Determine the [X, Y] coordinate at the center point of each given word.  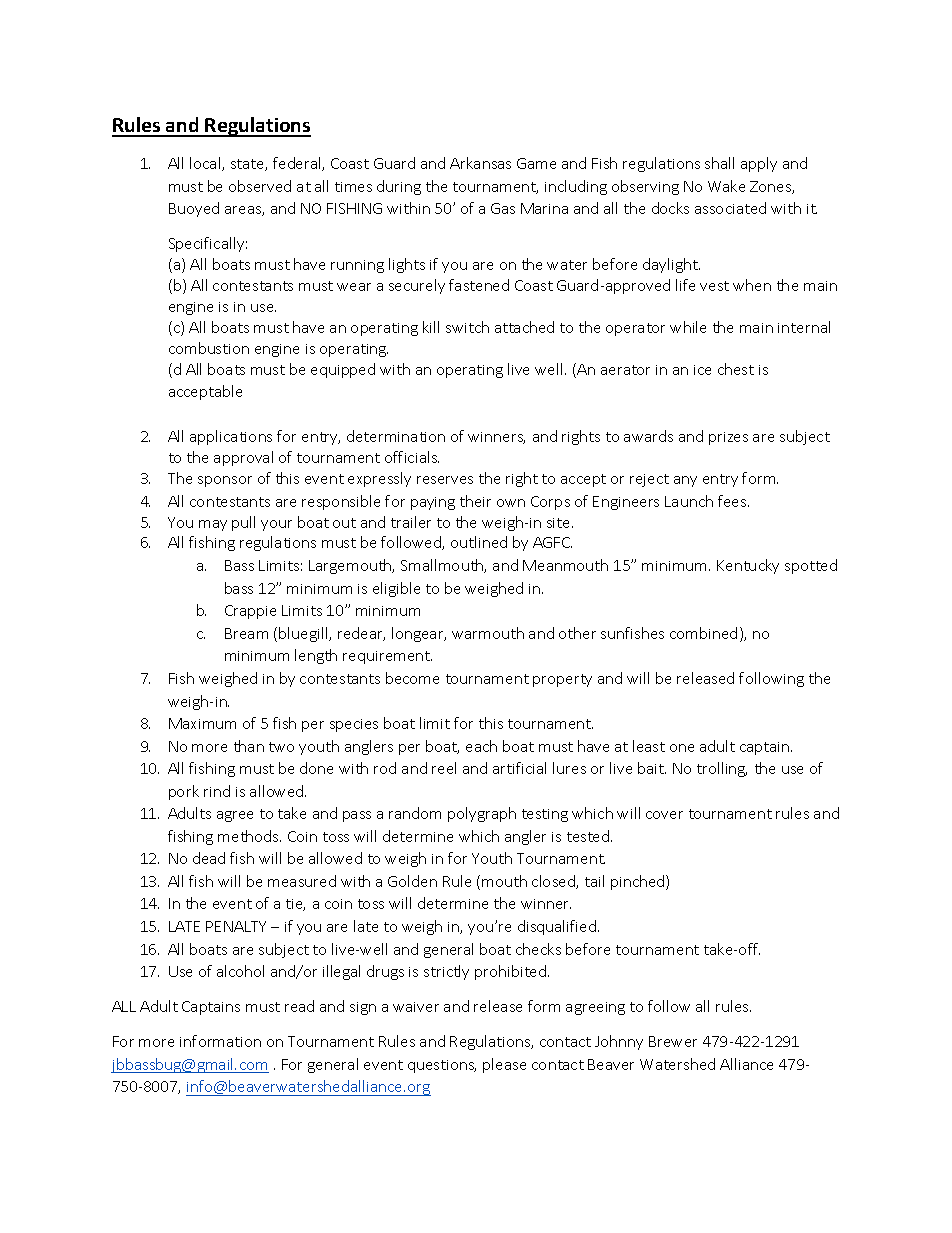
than [249, 746]
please [504, 1065]
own [511, 503]
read [299, 1006]
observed [260, 186]
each [481, 746]
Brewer [673, 1041]
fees [733, 501]
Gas [503, 208]
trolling [722, 769]
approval [243, 458]
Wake [726, 186]
